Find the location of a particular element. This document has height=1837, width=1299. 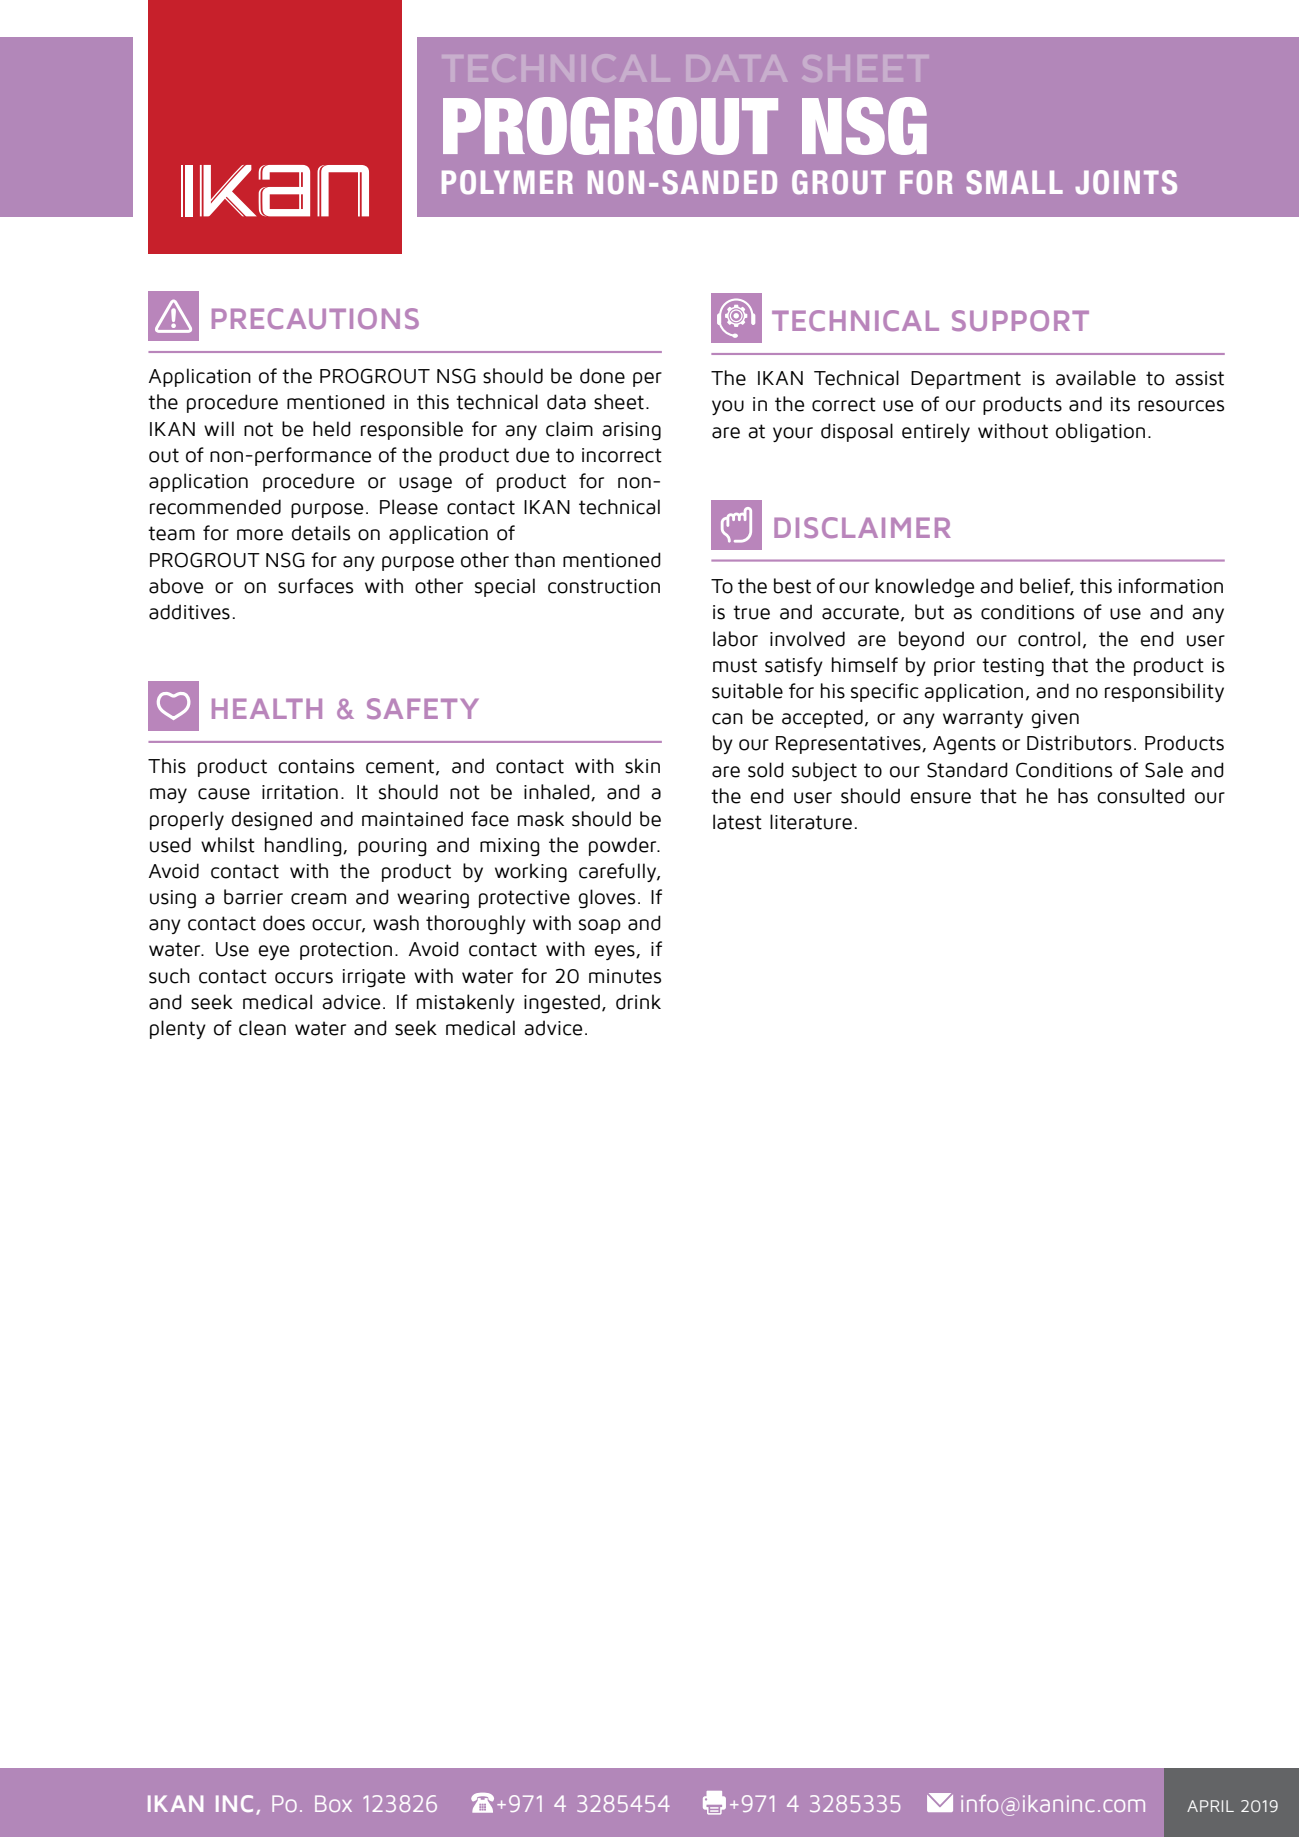

ingested is located at coordinates (562, 1004).
